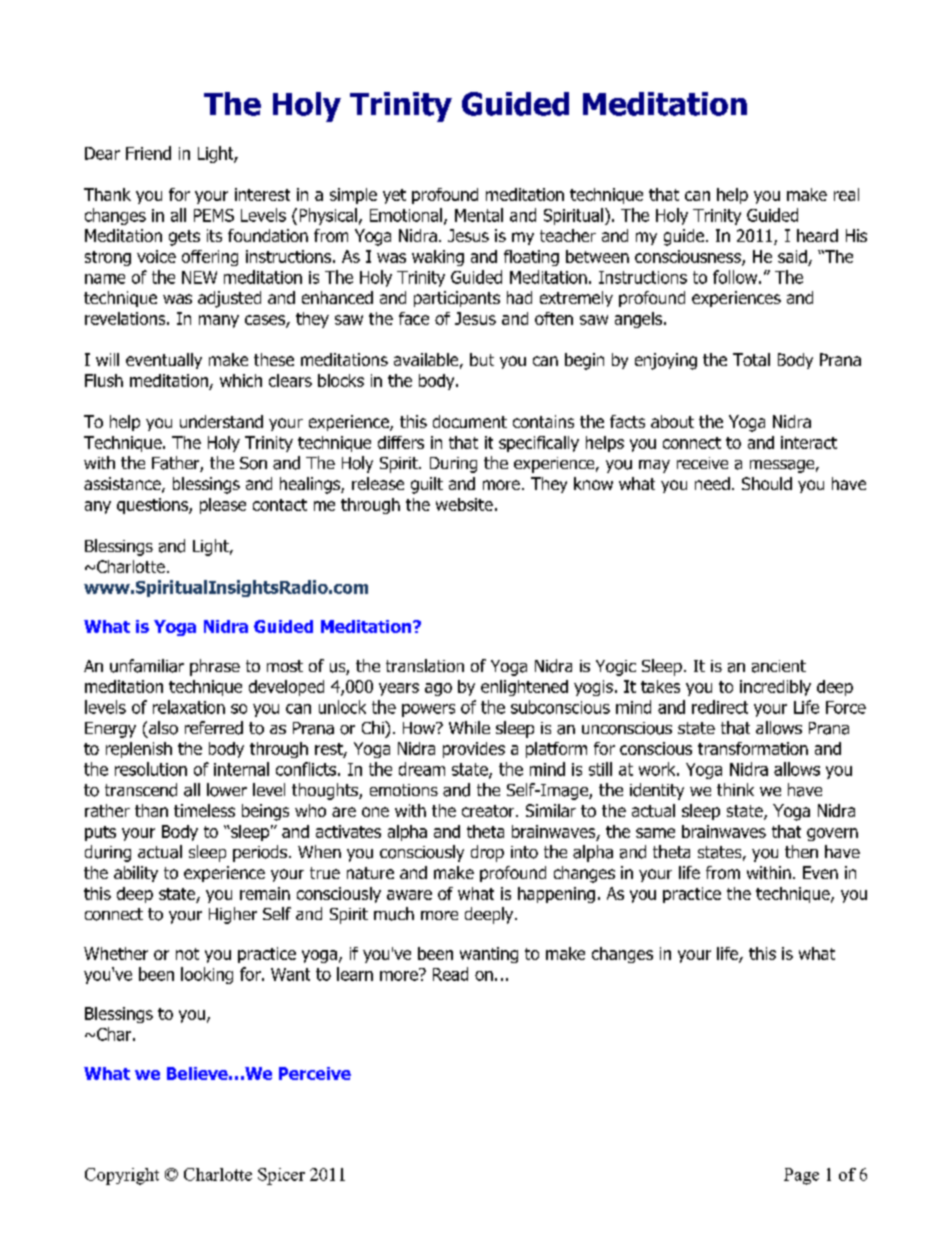  I want to click on Mental, so click(479, 215).
